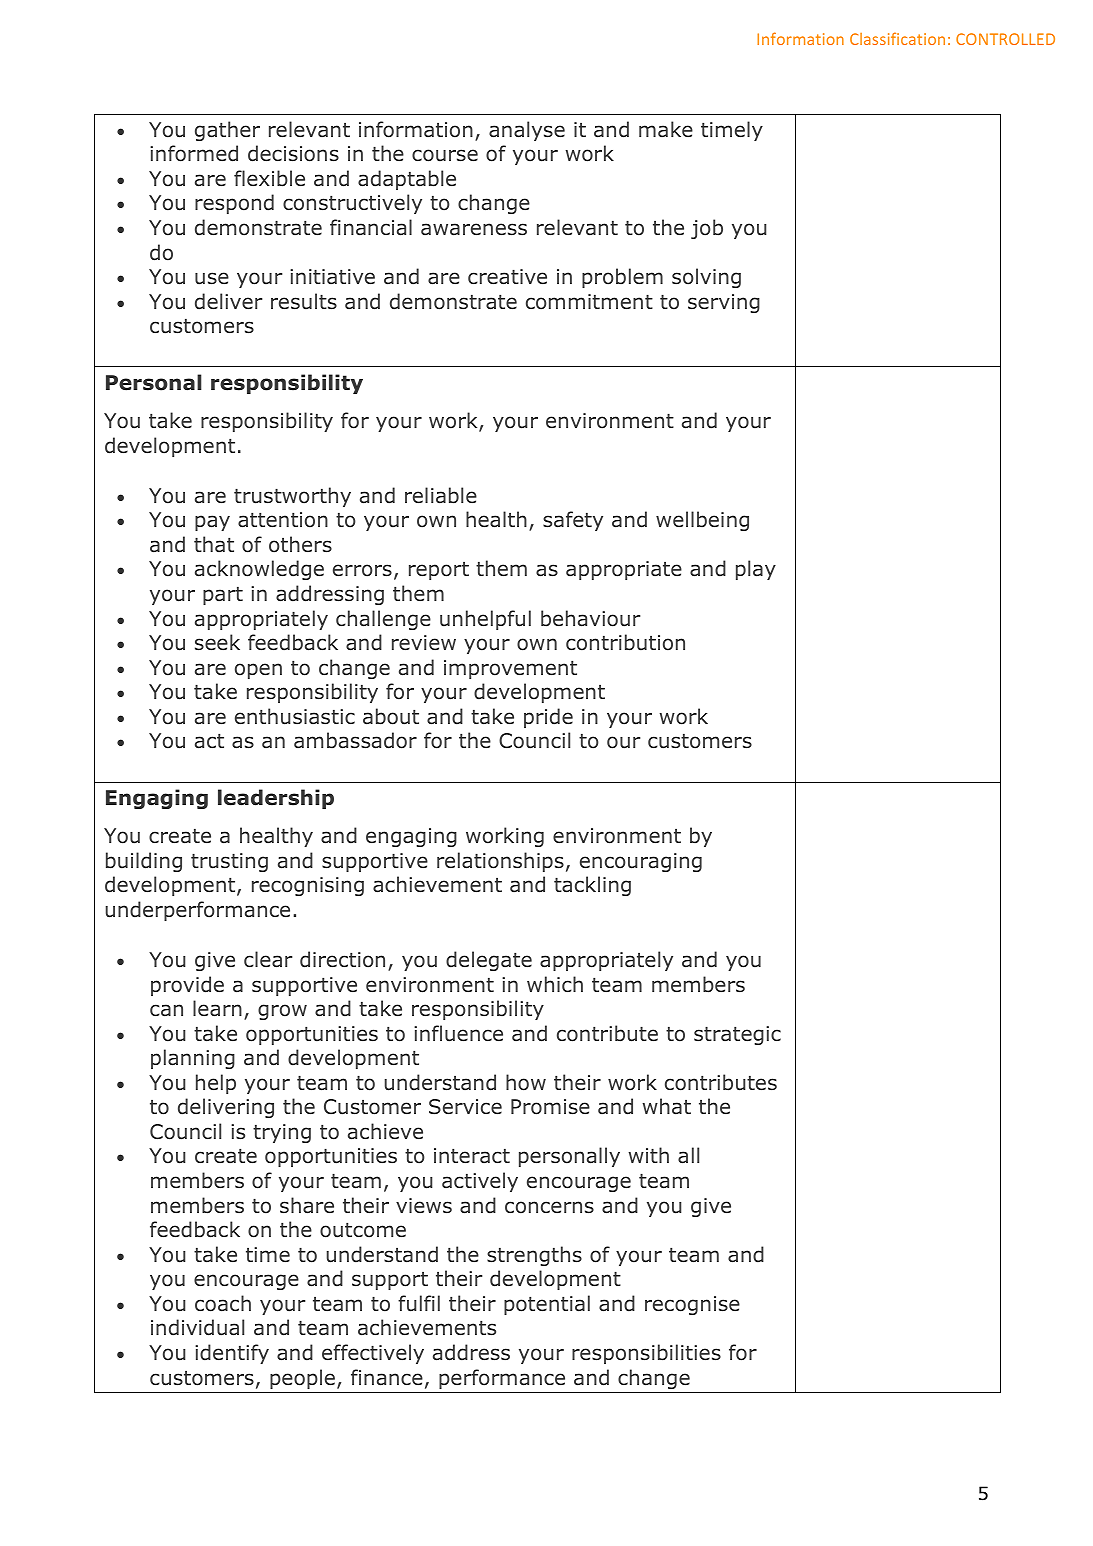  I want to click on pride, so click(548, 718).
